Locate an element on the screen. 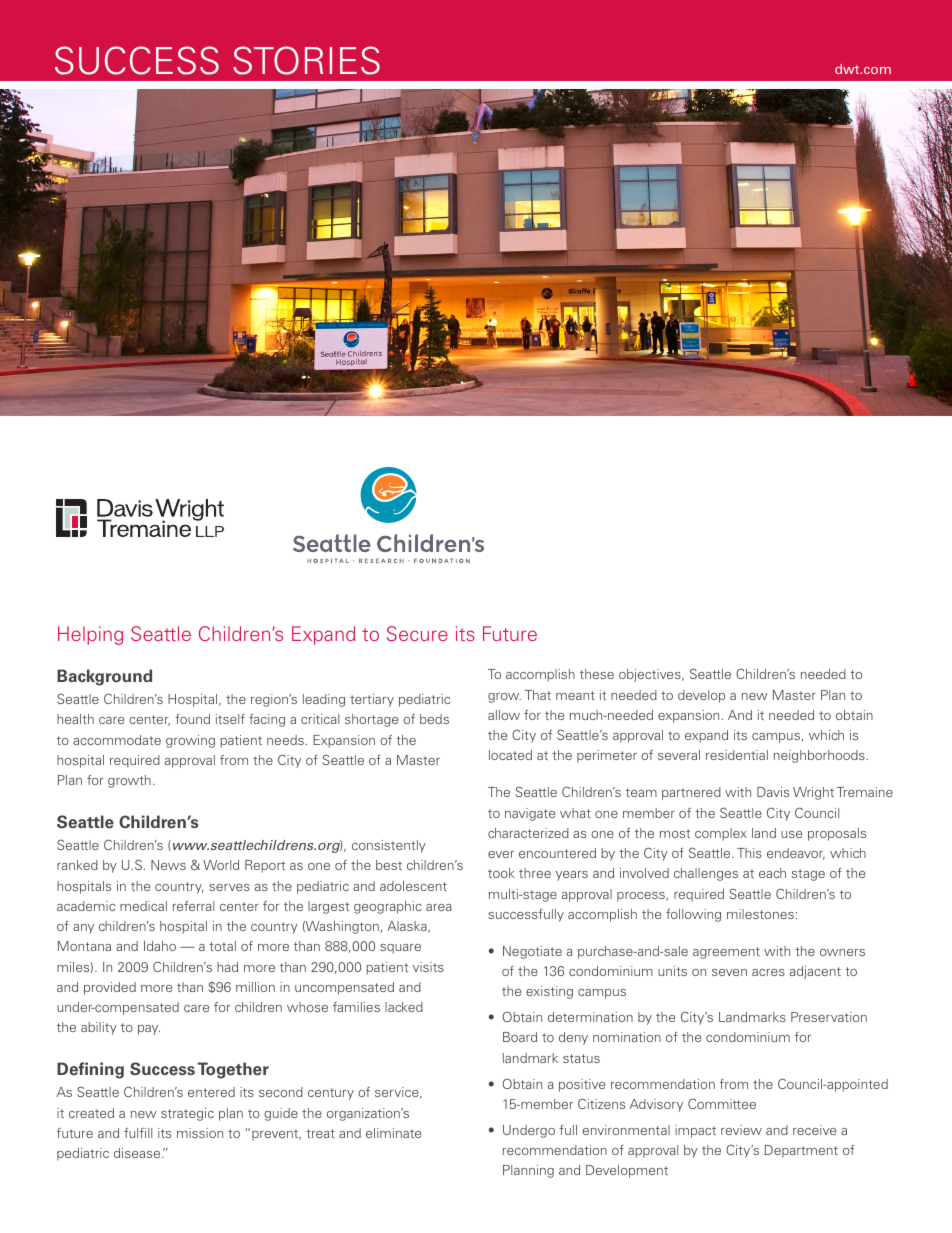 Image resolution: width=952 pixels, height=1233 pixels. tertiary is located at coordinates (372, 700).
